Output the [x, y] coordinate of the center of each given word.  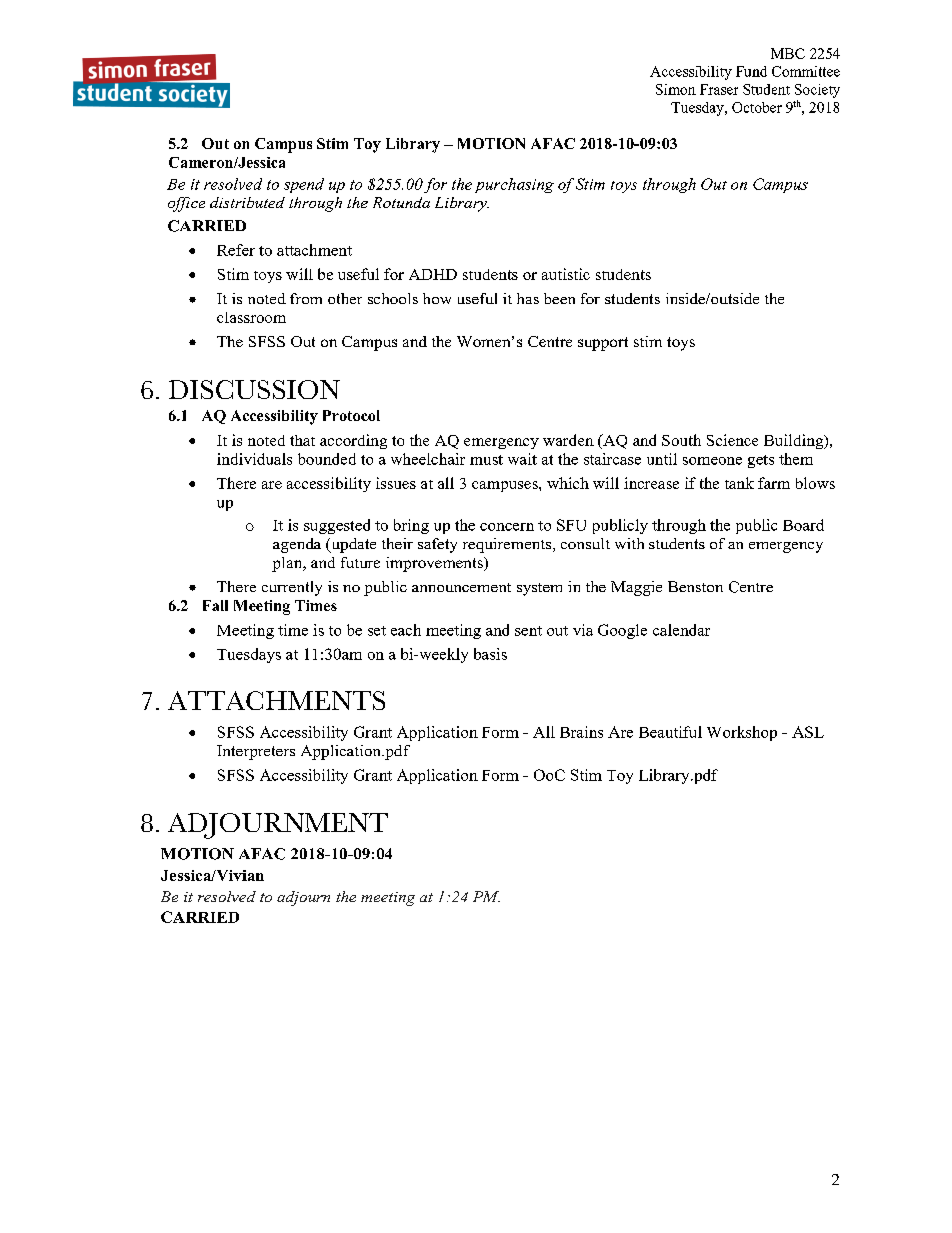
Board [803, 525]
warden [568, 440]
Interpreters [256, 752]
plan [288, 564]
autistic [566, 274]
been [559, 298]
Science [732, 440]
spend [304, 185]
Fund [751, 71]
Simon [676, 89]
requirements [508, 545]
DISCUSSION [254, 389]
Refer [236, 250]
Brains [581, 732]
